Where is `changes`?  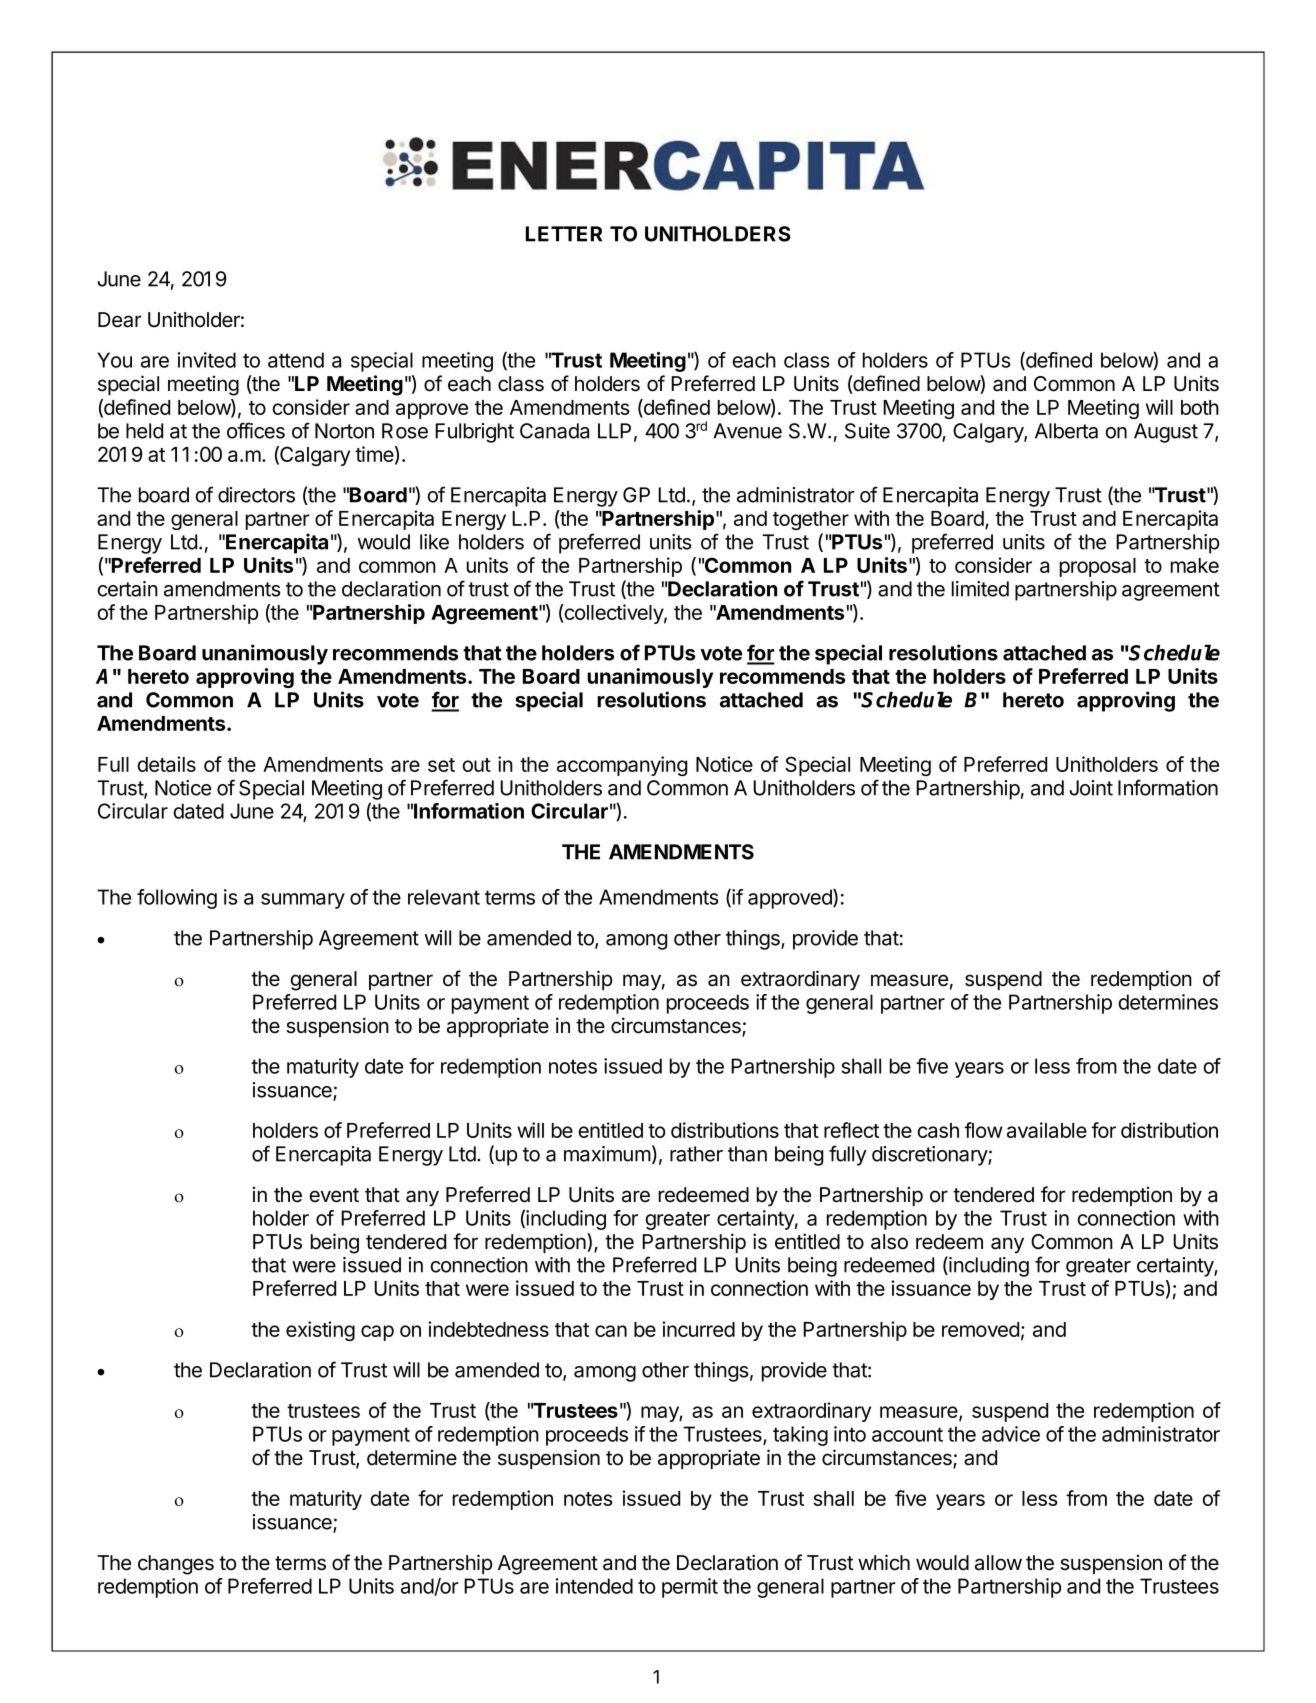
changes is located at coordinates (176, 1565).
